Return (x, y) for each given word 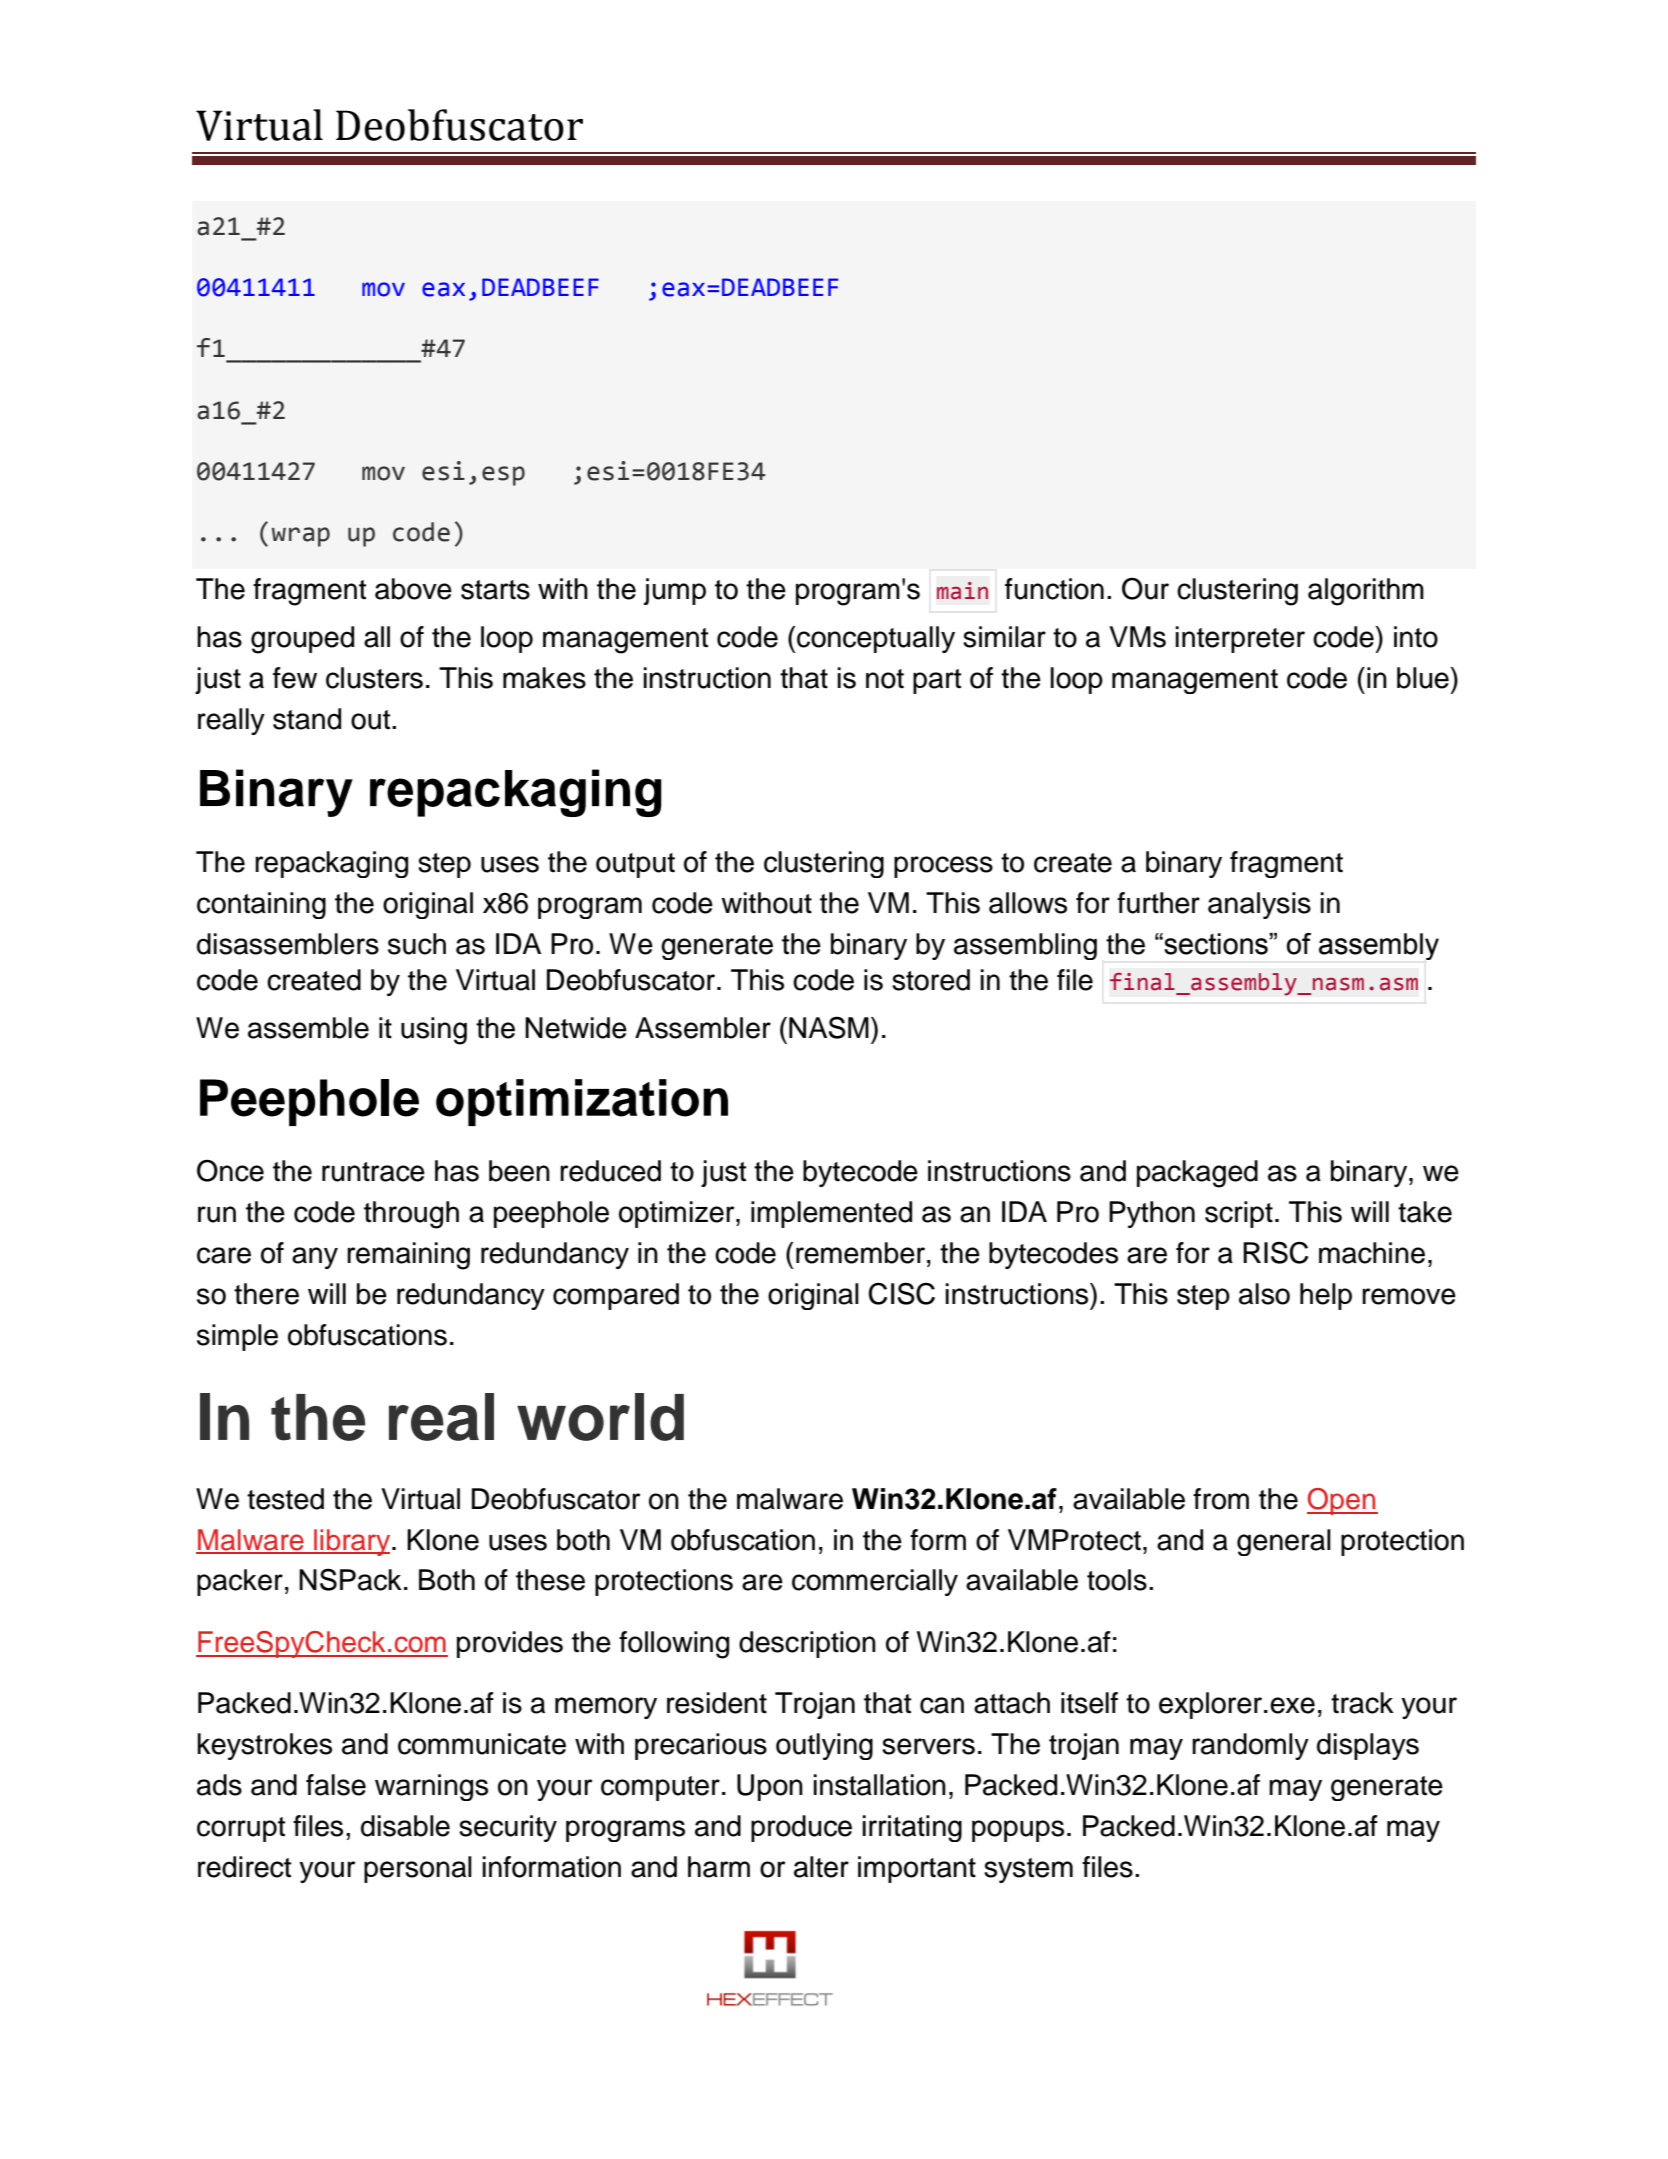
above (413, 589)
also (1264, 1294)
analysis (1259, 905)
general (1284, 1542)
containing (261, 905)
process (943, 867)
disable (405, 1826)
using (434, 1031)
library (352, 1542)
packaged (1197, 1174)
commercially (875, 1582)
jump (675, 591)
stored (931, 980)
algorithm (1366, 592)
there (266, 1294)
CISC (902, 1293)
